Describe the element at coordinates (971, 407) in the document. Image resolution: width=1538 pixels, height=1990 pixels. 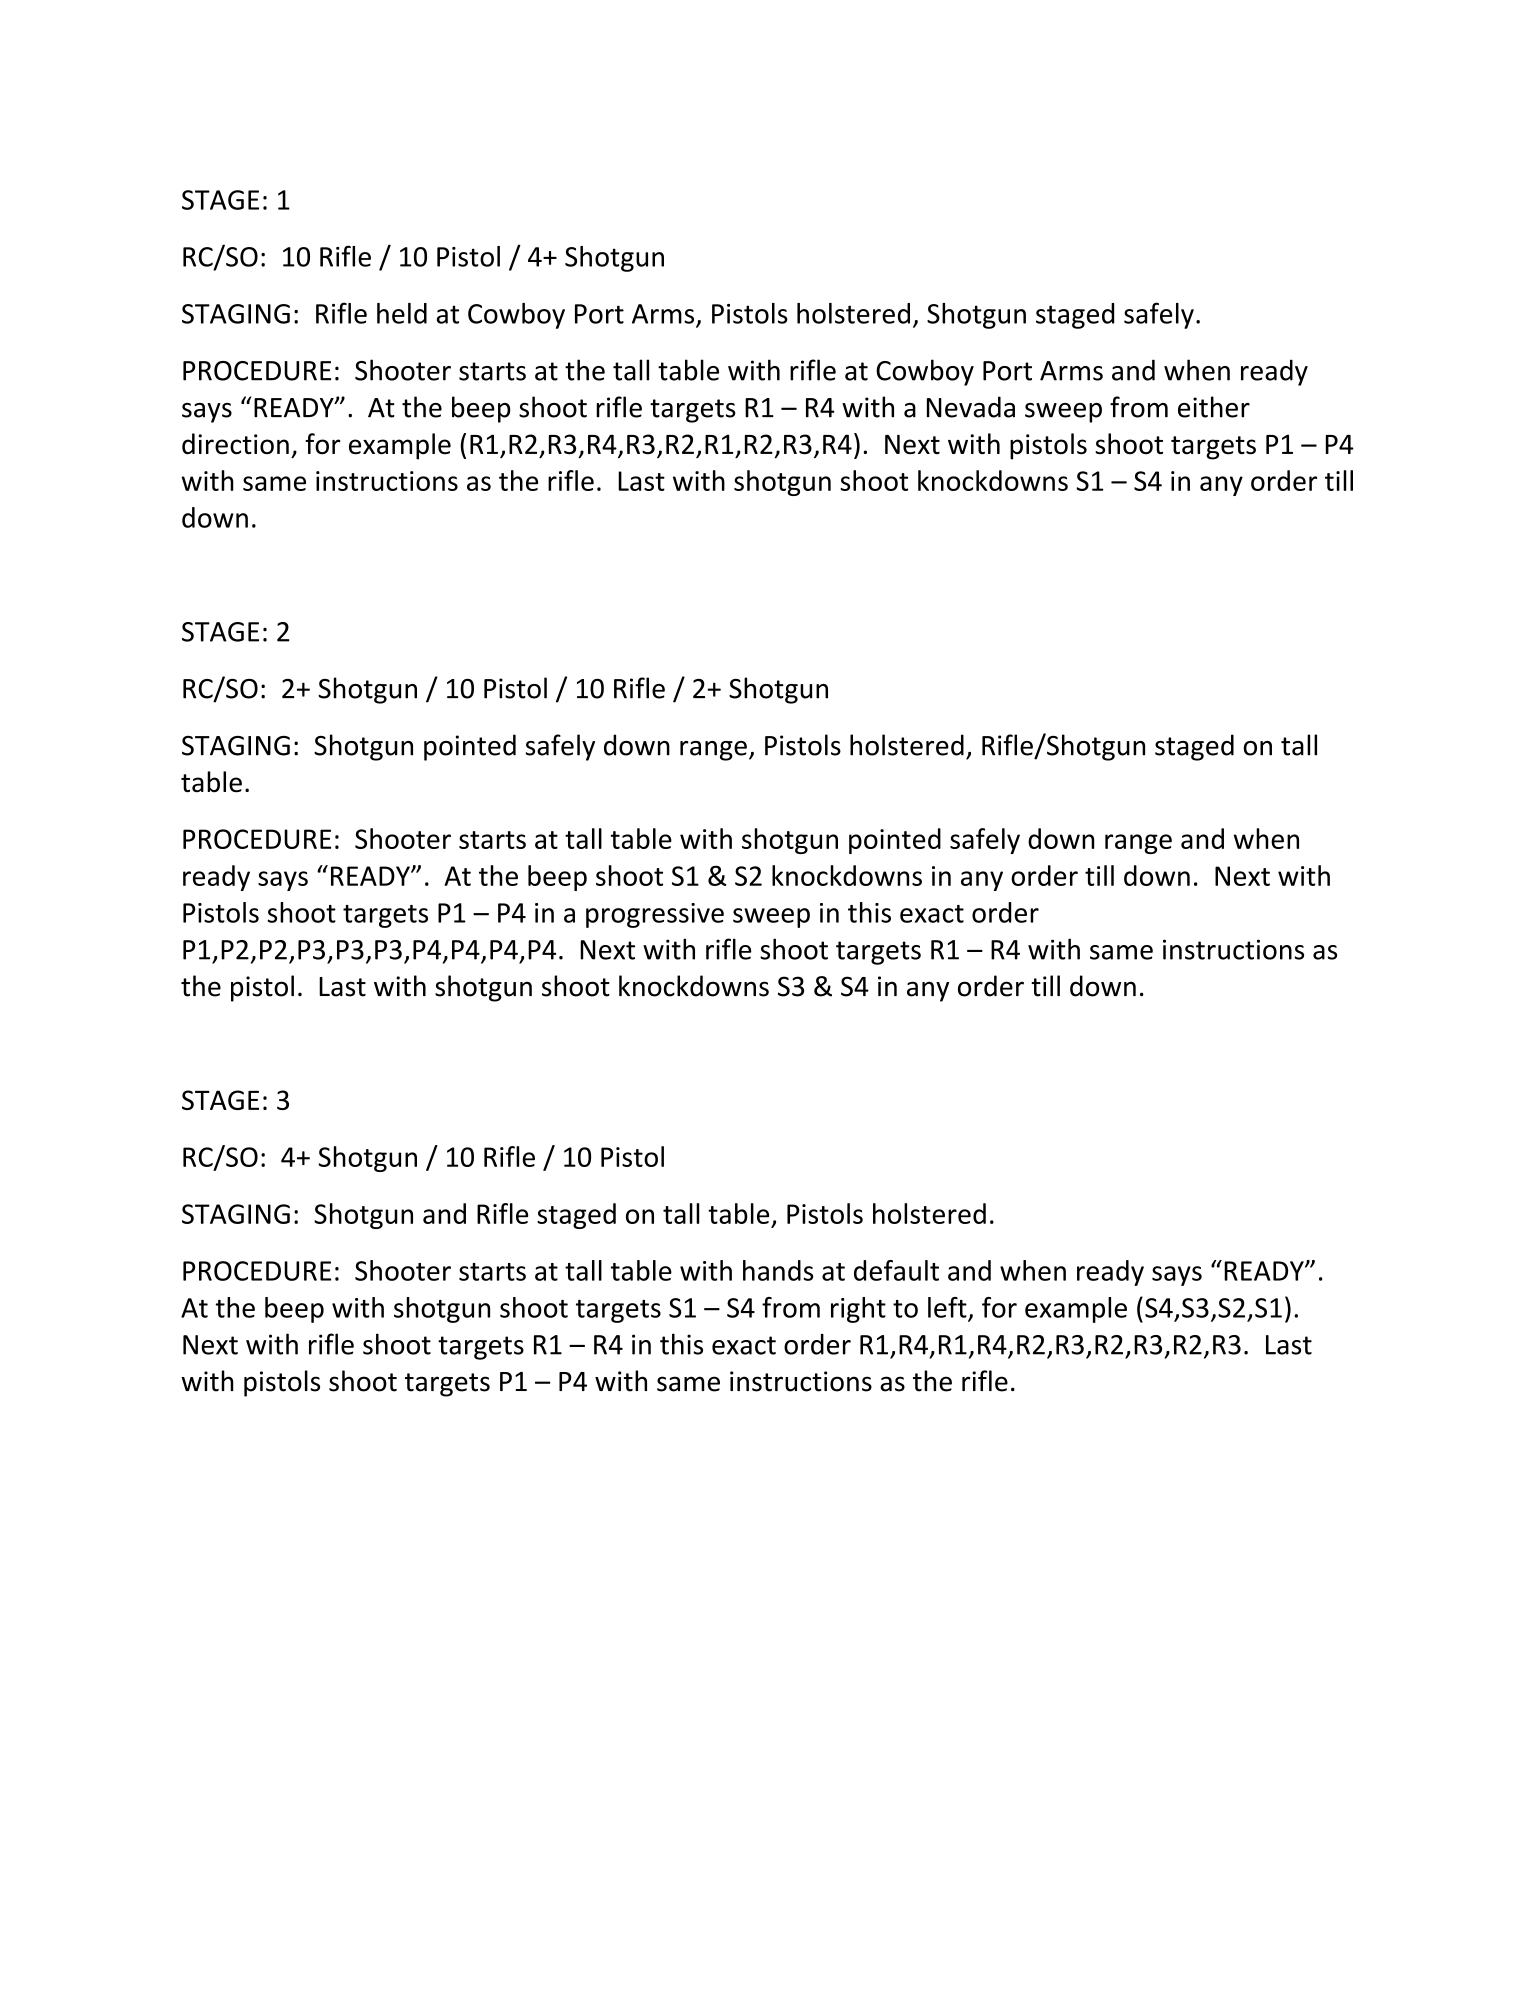
I see `Nevada` at that location.
